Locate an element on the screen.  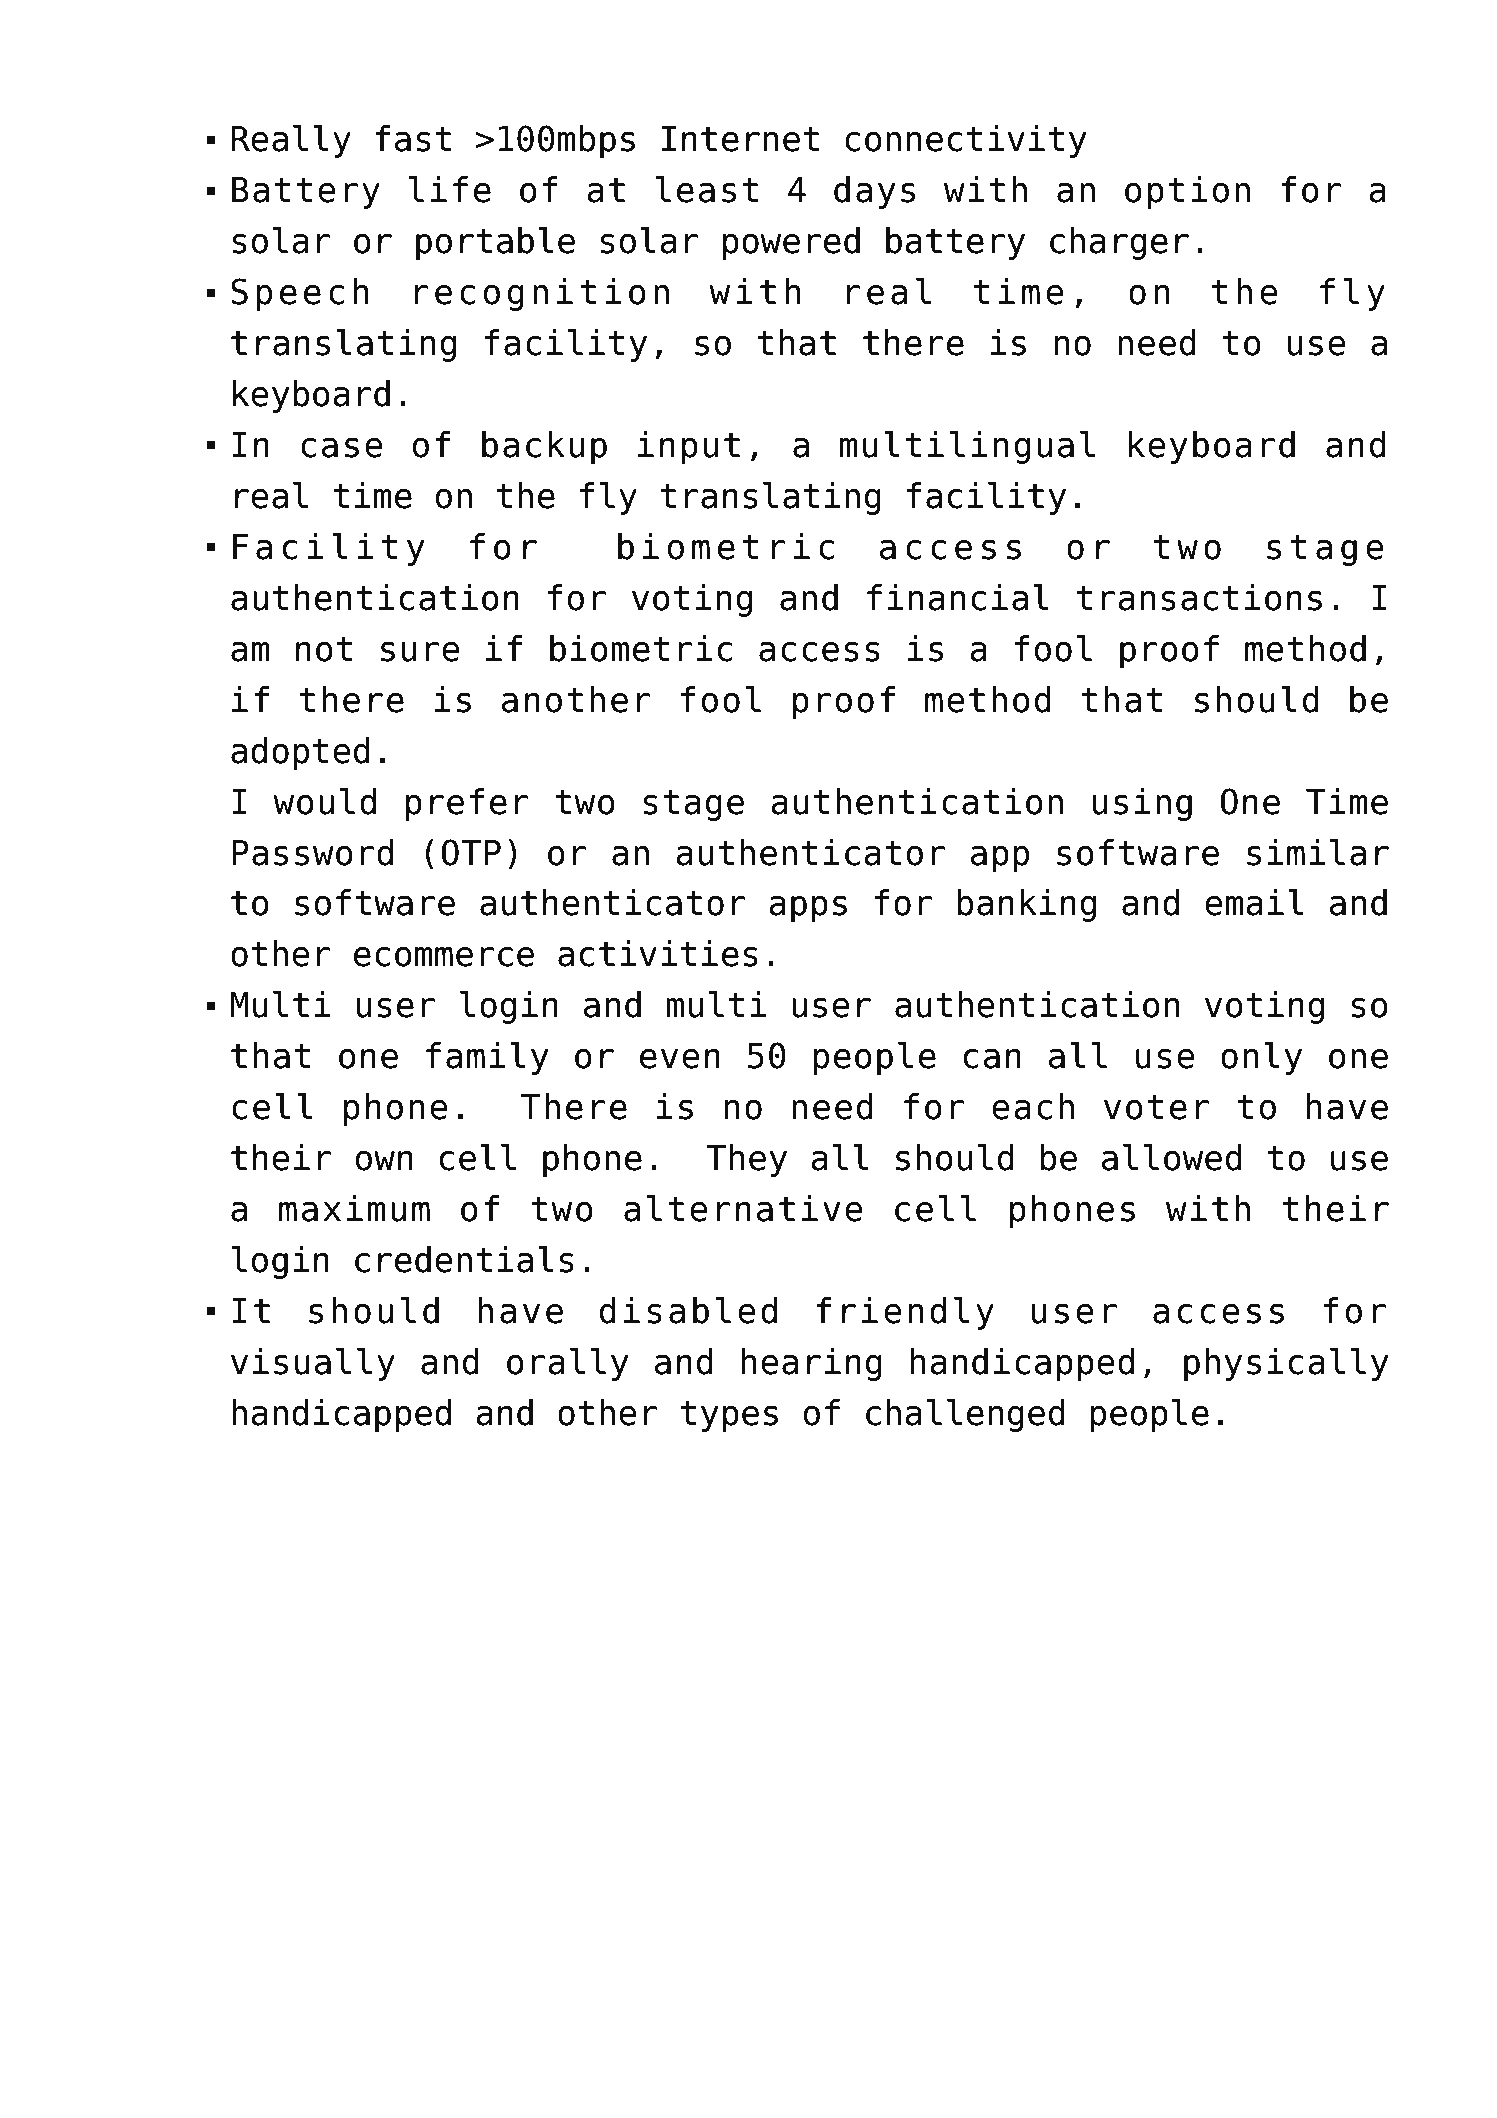
voter is located at coordinates (1157, 1107).
